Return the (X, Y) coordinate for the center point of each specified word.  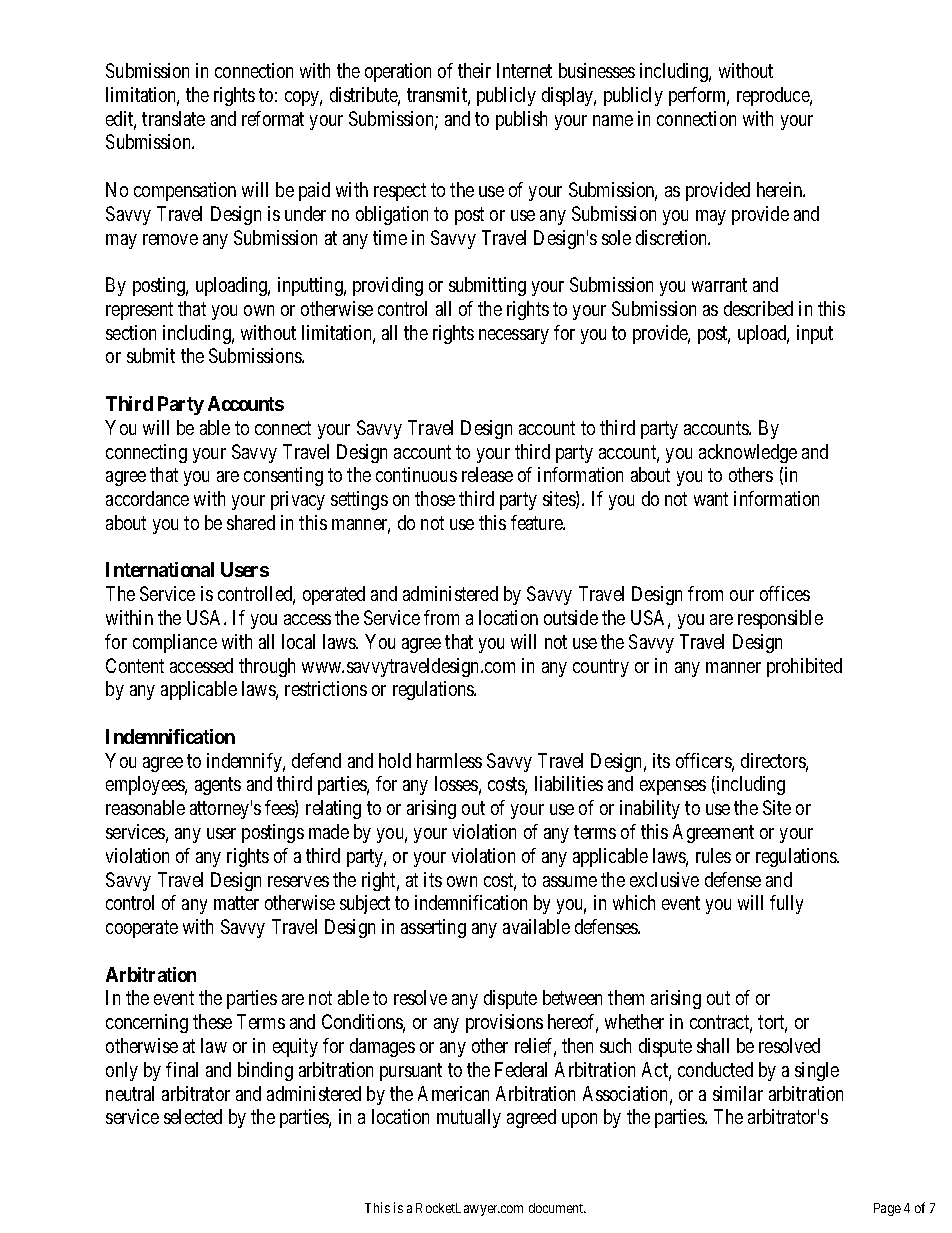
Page (887, 1209)
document (557, 1208)
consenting (283, 476)
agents (218, 786)
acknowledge (748, 453)
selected (193, 1116)
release (487, 474)
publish (521, 120)
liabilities (569, 783)
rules (713, 855)
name (613, 120)
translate (173, 118)
